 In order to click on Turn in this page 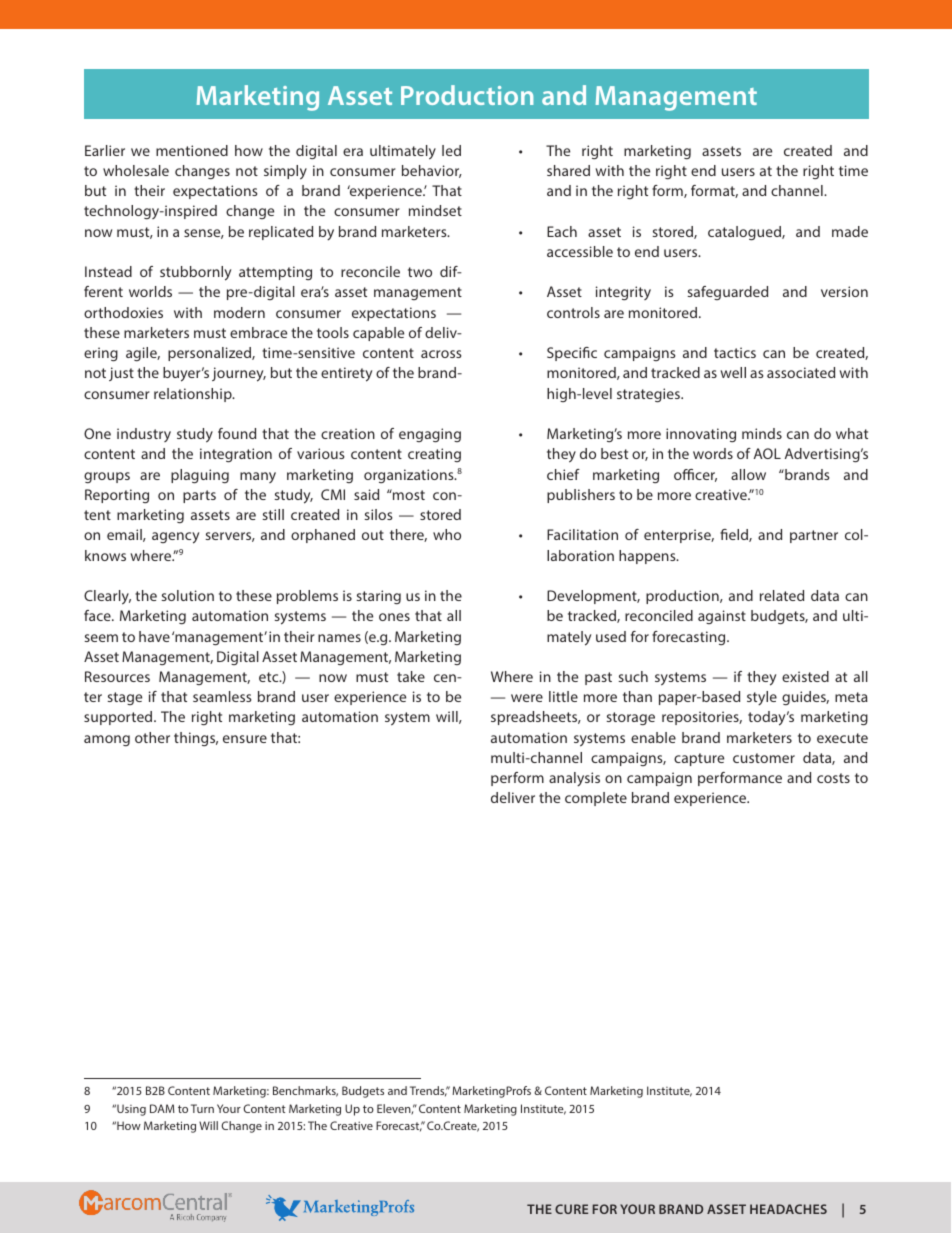, I will do `click(202, 1108)`.
